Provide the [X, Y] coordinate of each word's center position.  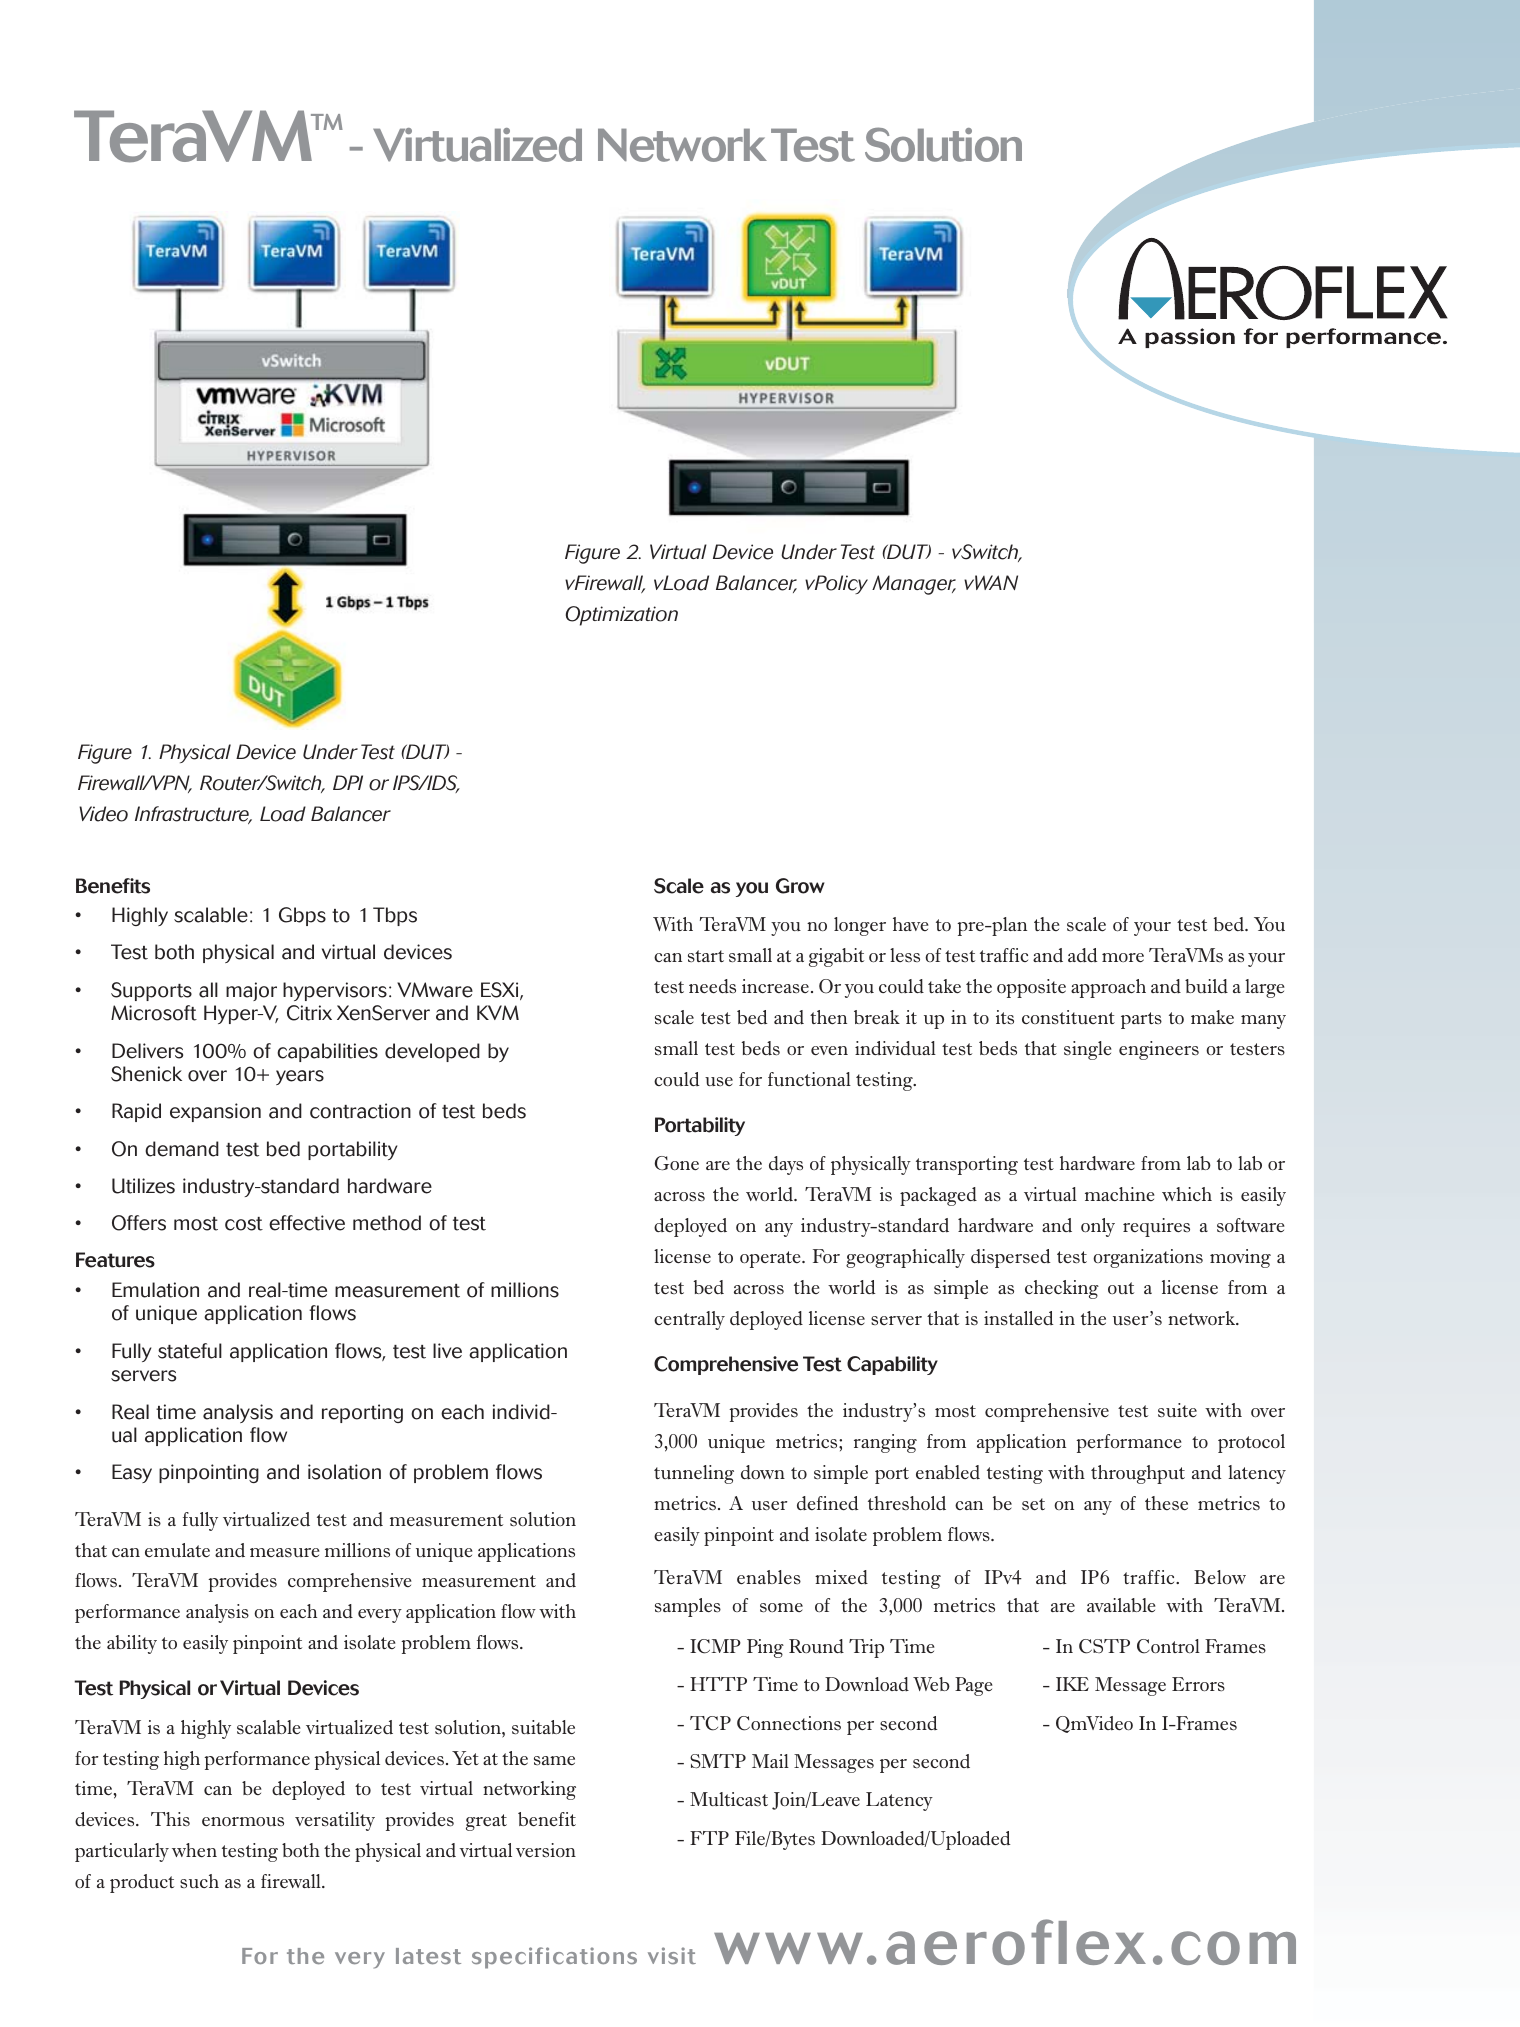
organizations [1148, 1258]
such [199, 1881]
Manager [914, 585]
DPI [348, 782]
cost [244, 1224]
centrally [689, 1320]
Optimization [622, 616]
